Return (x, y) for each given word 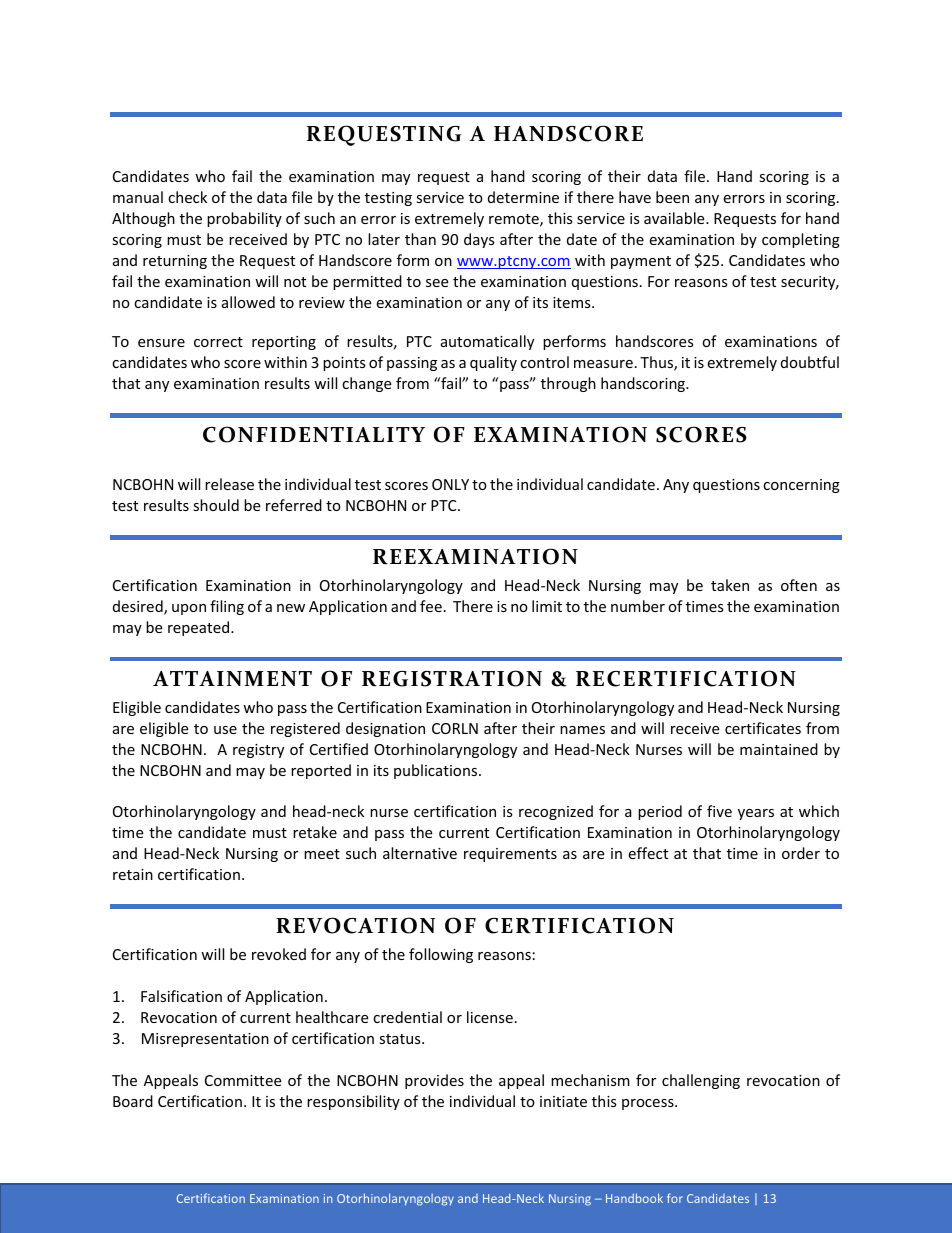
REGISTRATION (452, 678)
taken (730, 585)
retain (133, 874)
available (675, 218)
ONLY (450, 484)
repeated (200, 628)
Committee (243, 1080)
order (801, 853)
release (229, 484)
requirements (510, 855)
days (479, 240)
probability (244, 219)
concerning (801, 486)
